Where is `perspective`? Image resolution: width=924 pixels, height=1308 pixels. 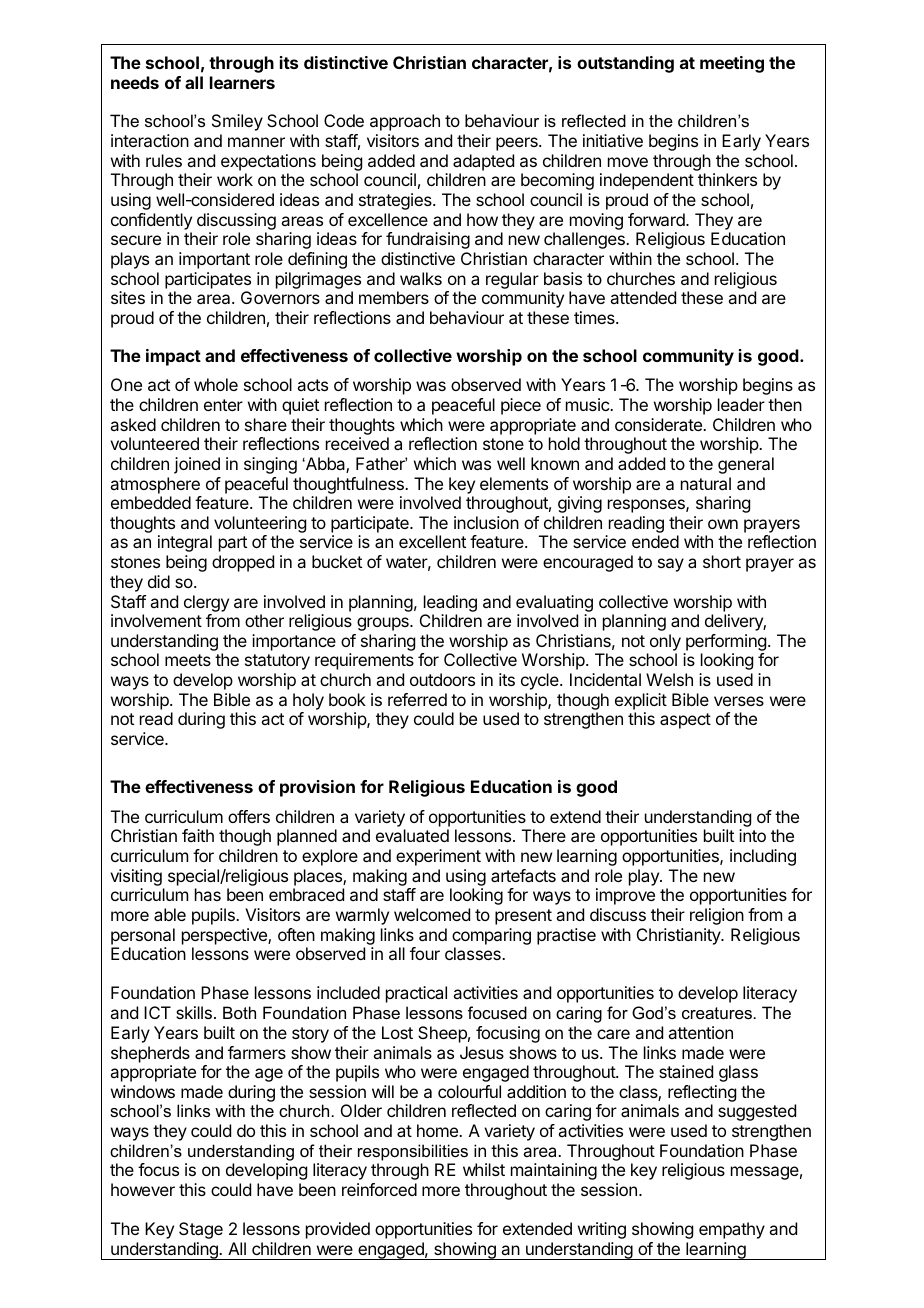
perspective is located at coordinates (225, 936).
